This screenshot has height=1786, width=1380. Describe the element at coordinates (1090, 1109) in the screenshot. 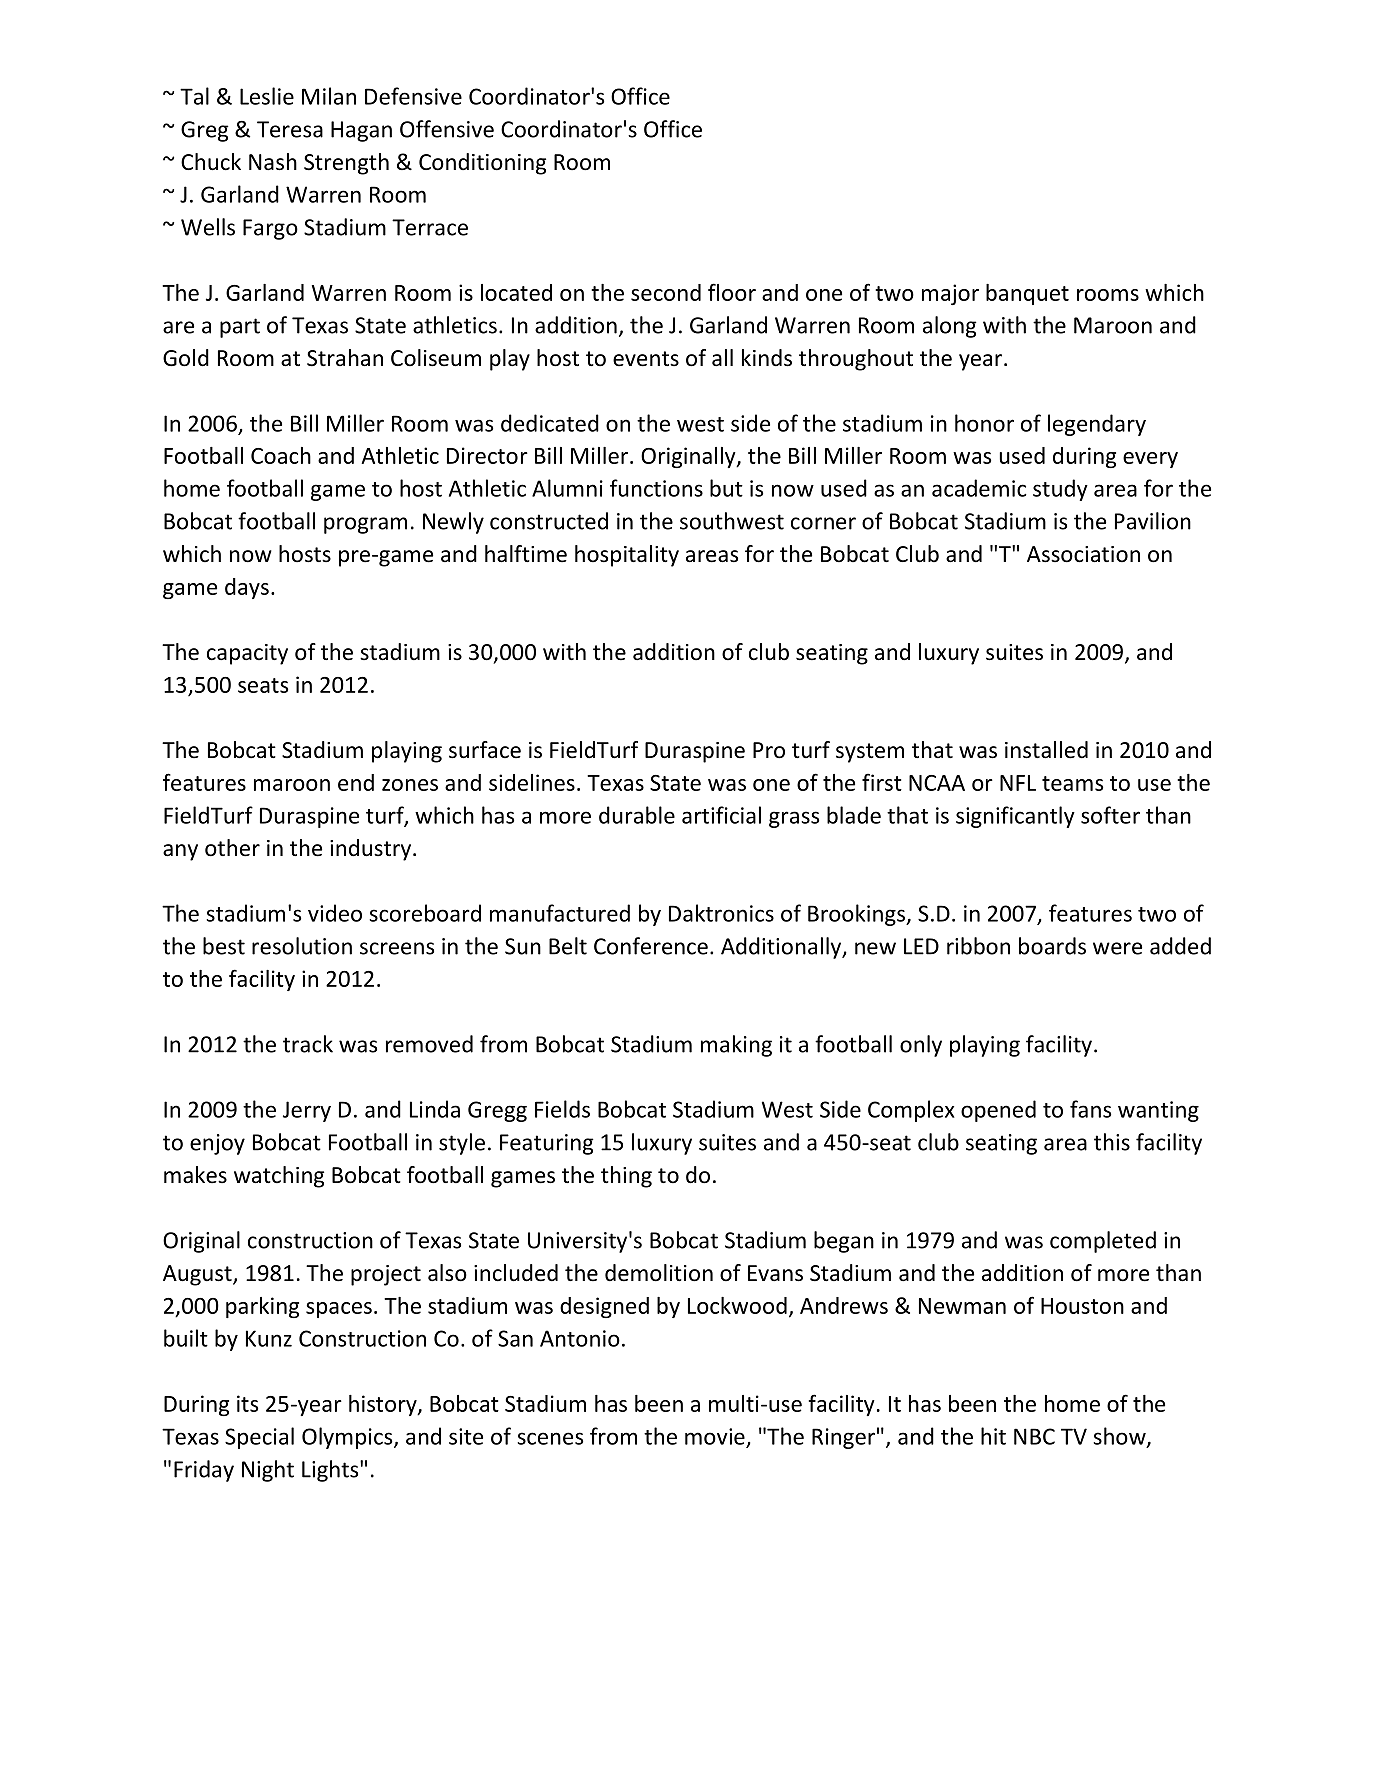

I see `fans` at that location.
